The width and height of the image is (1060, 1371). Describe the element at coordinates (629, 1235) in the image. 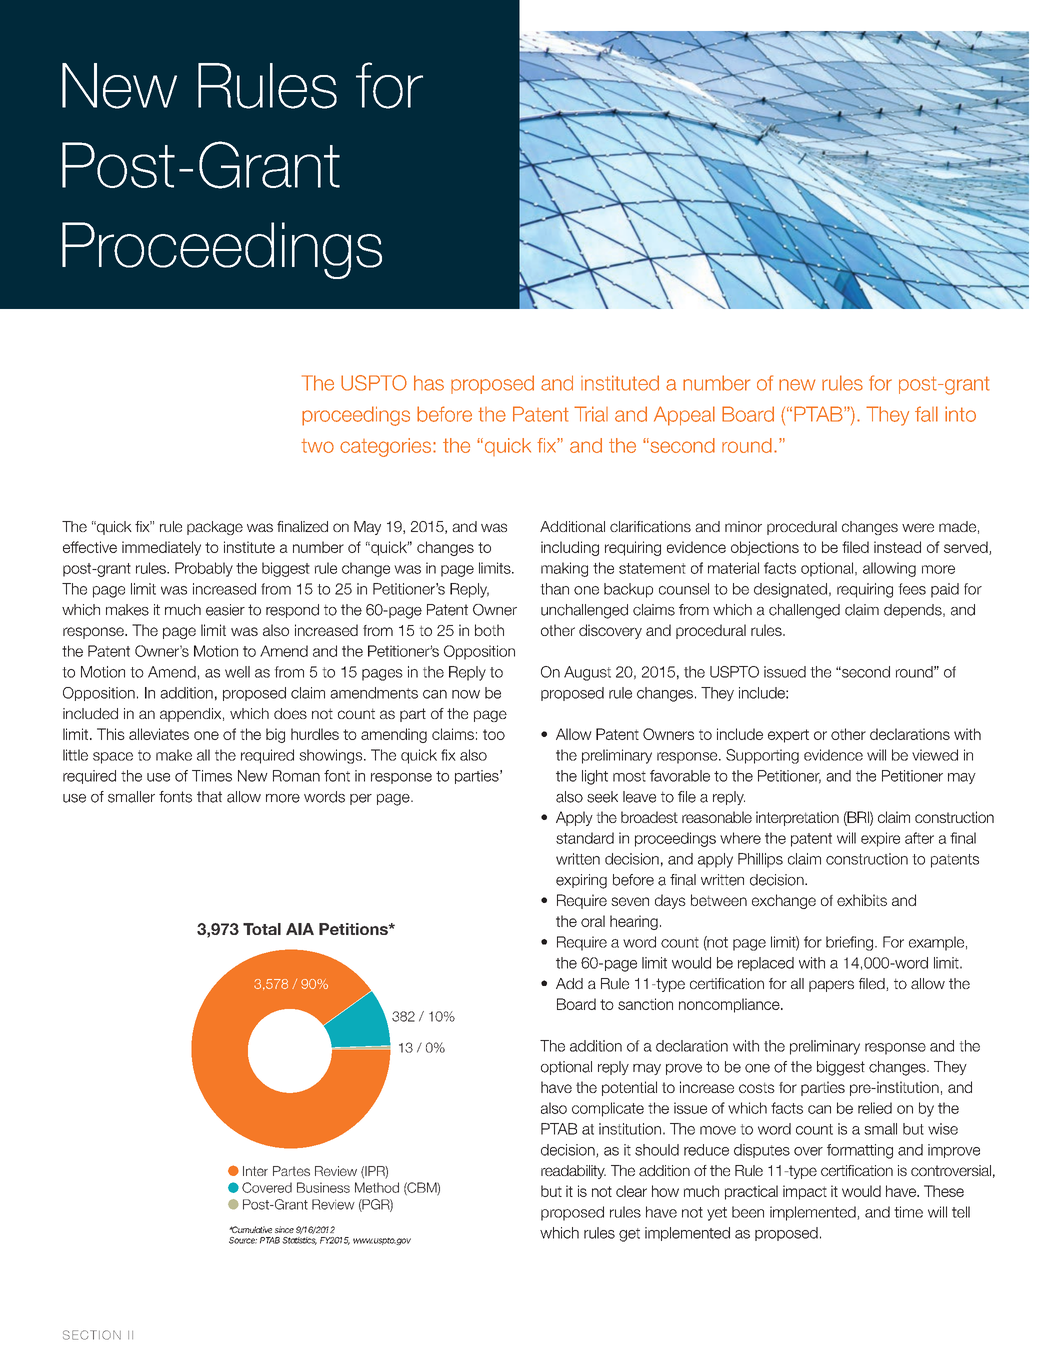

I see `get` at that location.
